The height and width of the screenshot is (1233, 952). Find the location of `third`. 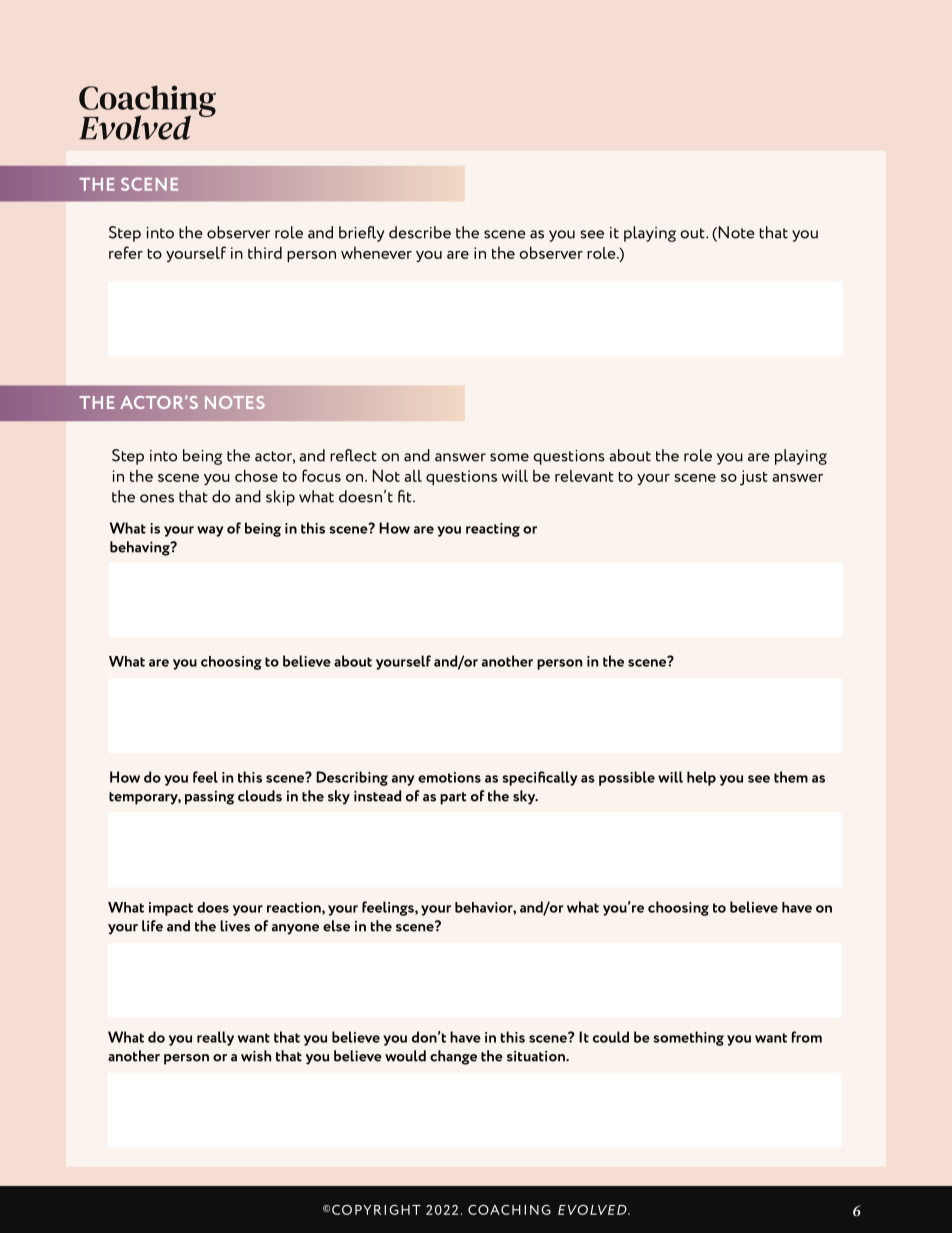

third is located at coordinates (265, 252).
